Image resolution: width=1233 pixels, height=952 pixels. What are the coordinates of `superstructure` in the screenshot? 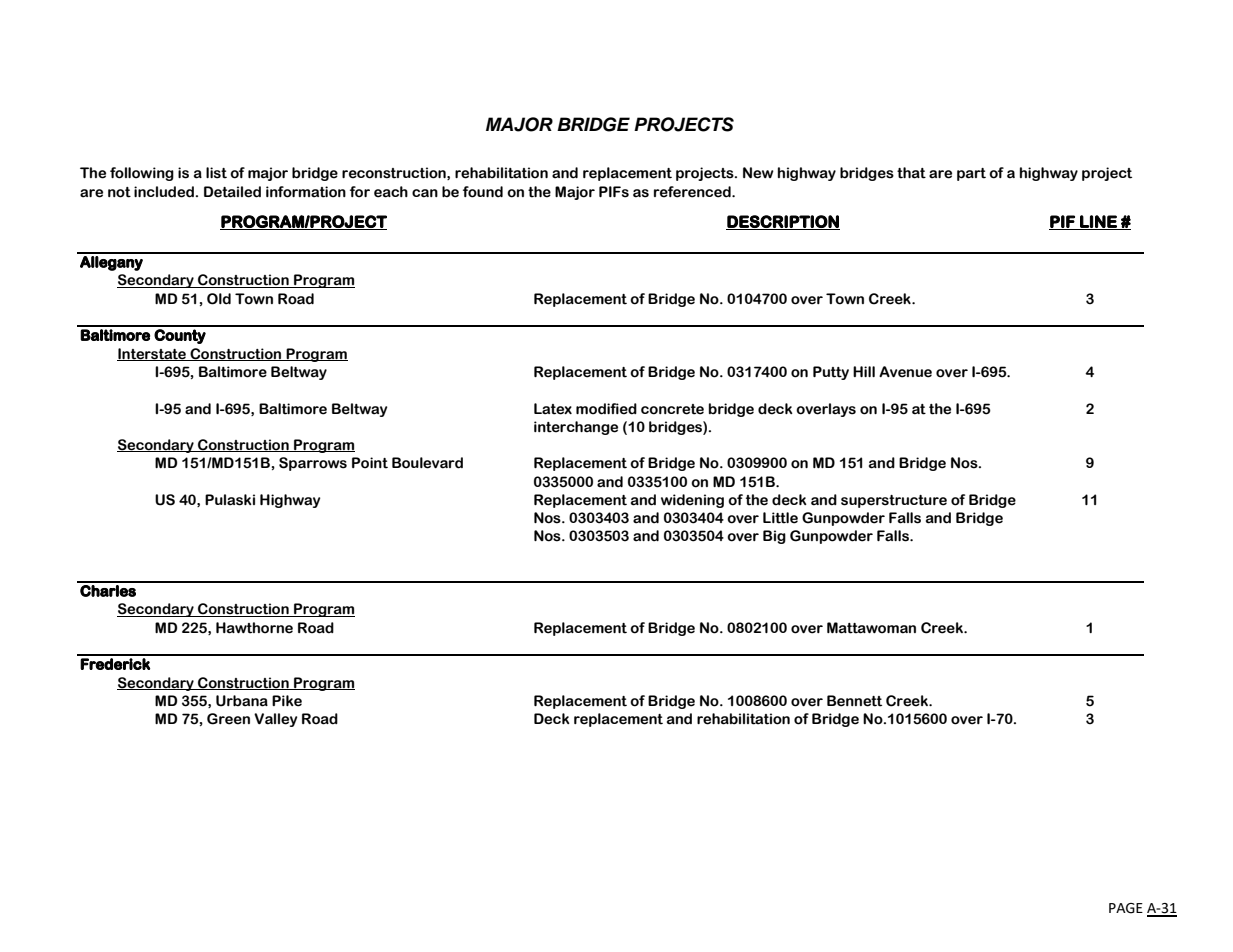 It's located at (894, 501).
